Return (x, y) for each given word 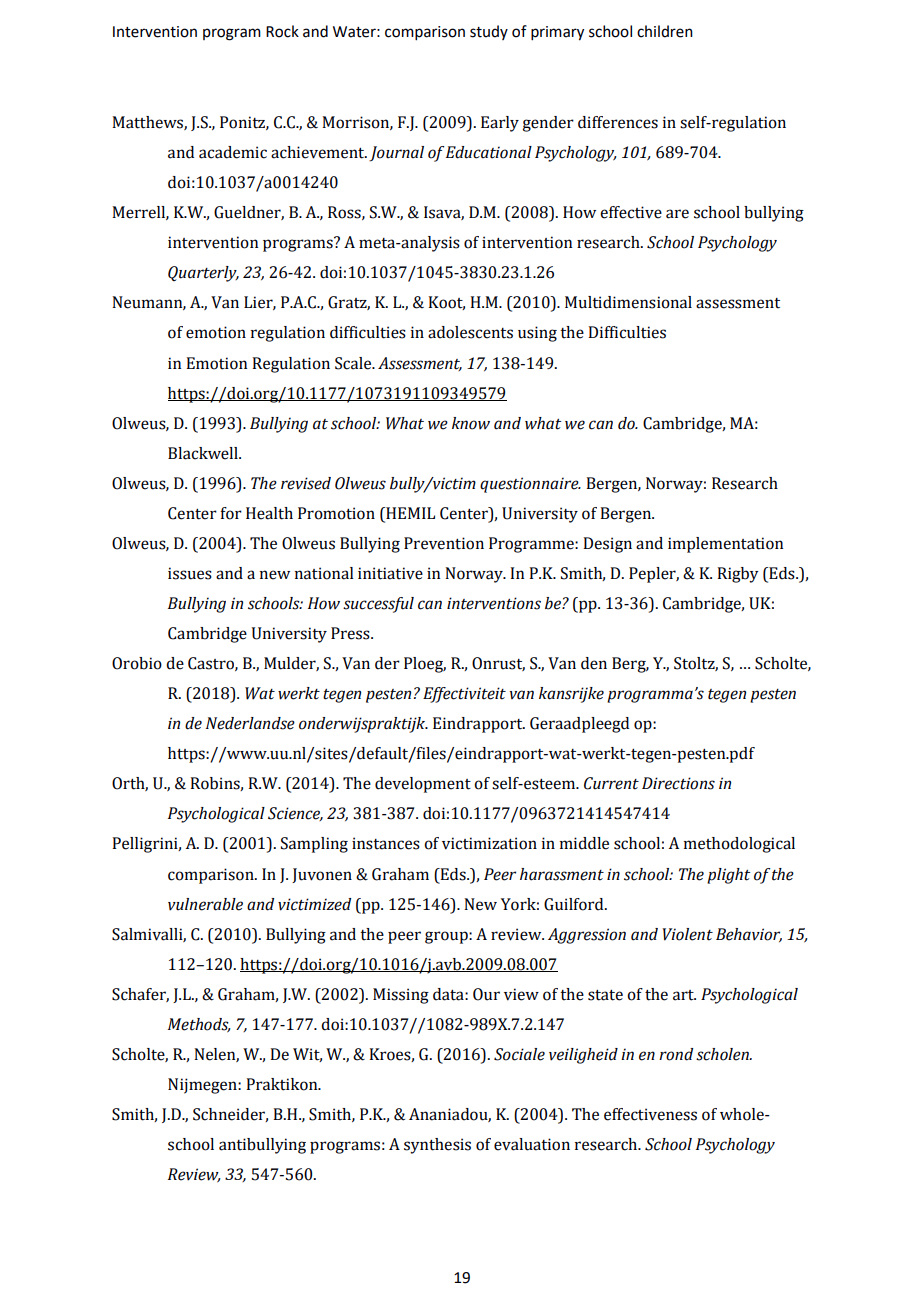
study (489, 32)
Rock (282, 31)
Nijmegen (203, 1086)
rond (676, 1054)
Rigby (738, 575)
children (665, 31)
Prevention (444, 543)
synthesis (437, 1146)
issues (190, 573)
